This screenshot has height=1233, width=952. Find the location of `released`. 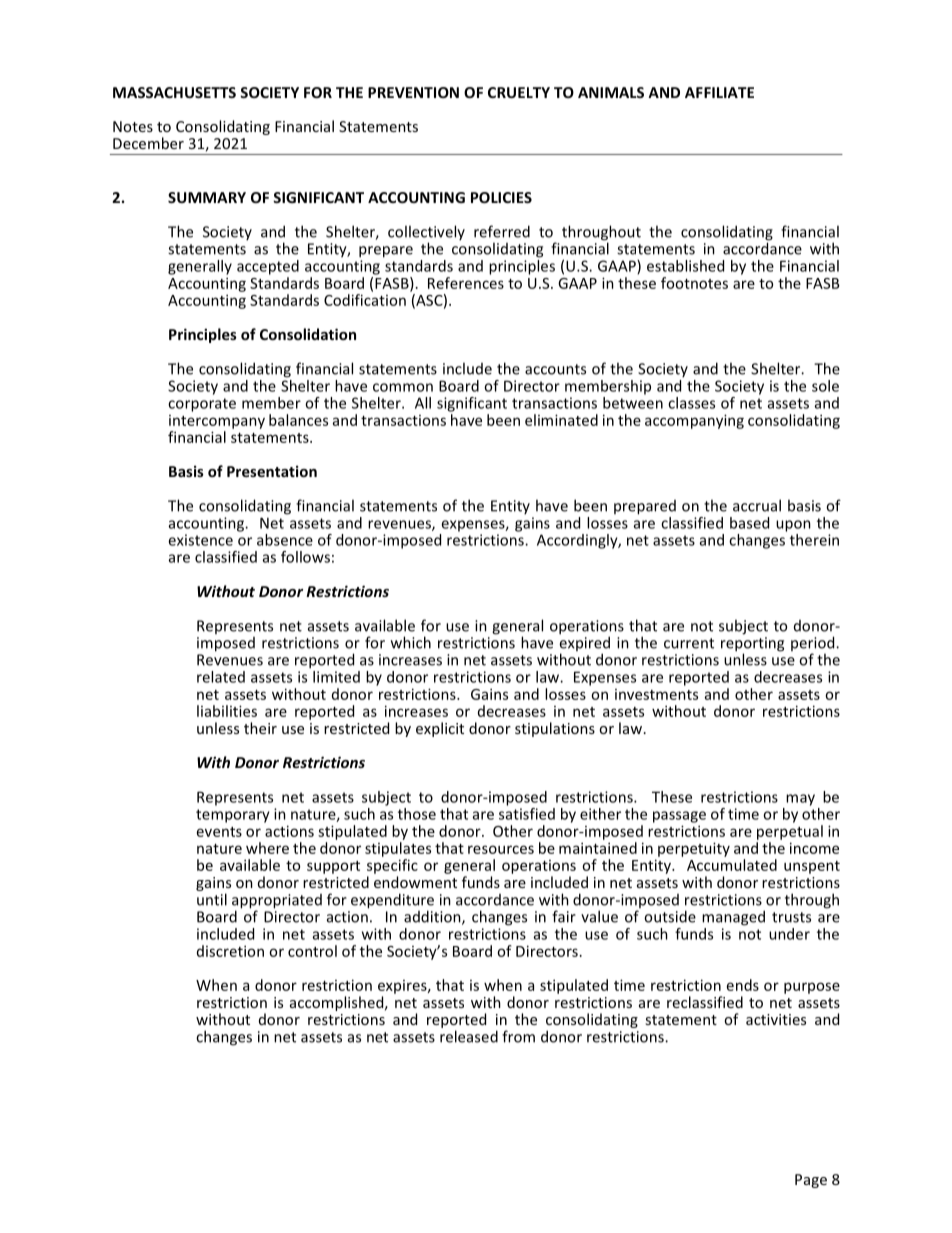

released is located at coordinates (469, 1036).
